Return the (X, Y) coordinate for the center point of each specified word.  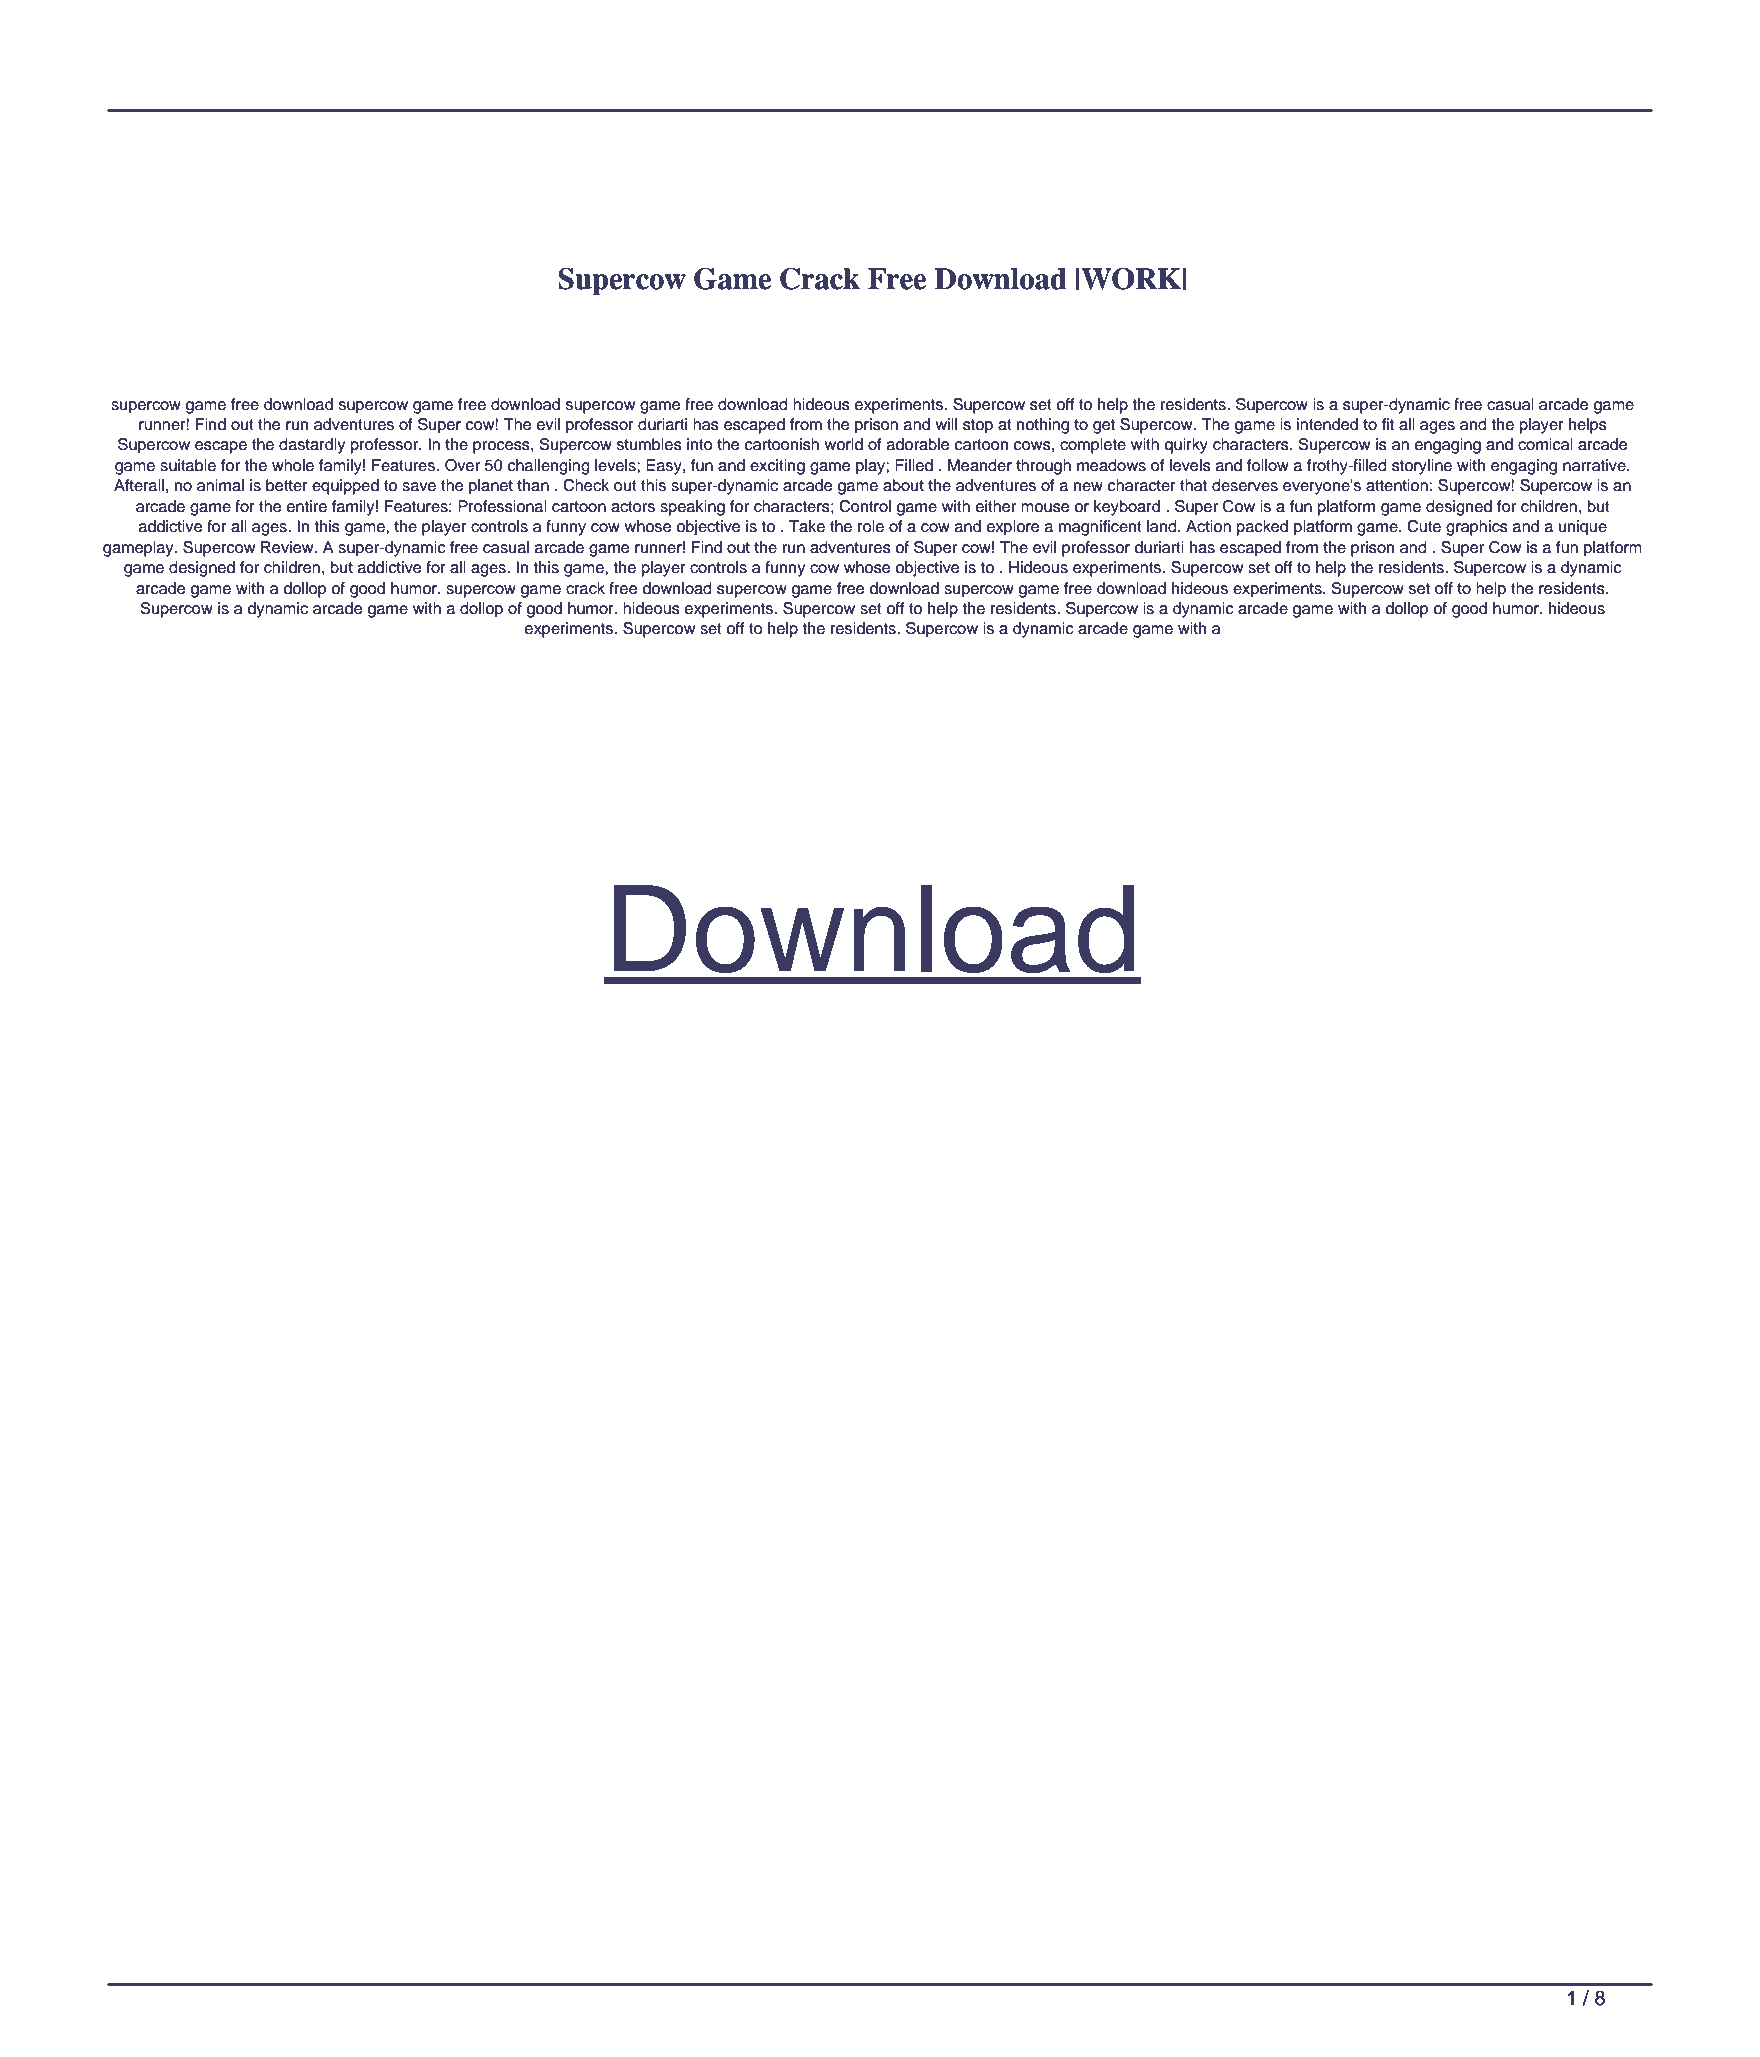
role (871, 526)
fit (1388, 424)
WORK (1131, 279)
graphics (1477, 528)
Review (288, 547)
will (946, 424)
